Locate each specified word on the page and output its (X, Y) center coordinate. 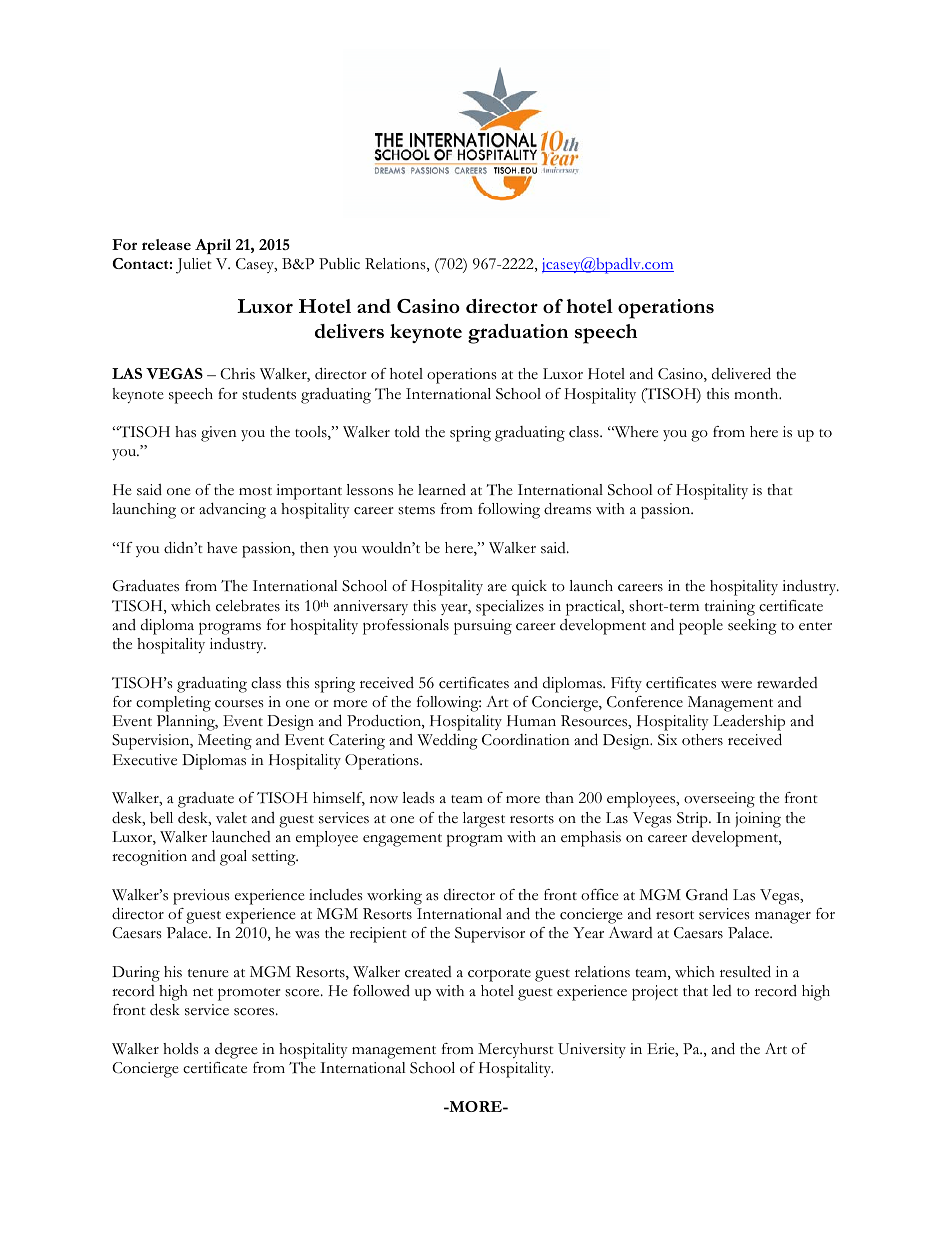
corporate (499, 975)
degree (236, 1051)
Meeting (225, 742)
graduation (518, 334)
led (722, 990)
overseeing (719, 800)
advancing (232, 511)
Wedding (447, 741)
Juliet (194, 266)
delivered (741, 373)
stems (416, 510)
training (730, 608)
